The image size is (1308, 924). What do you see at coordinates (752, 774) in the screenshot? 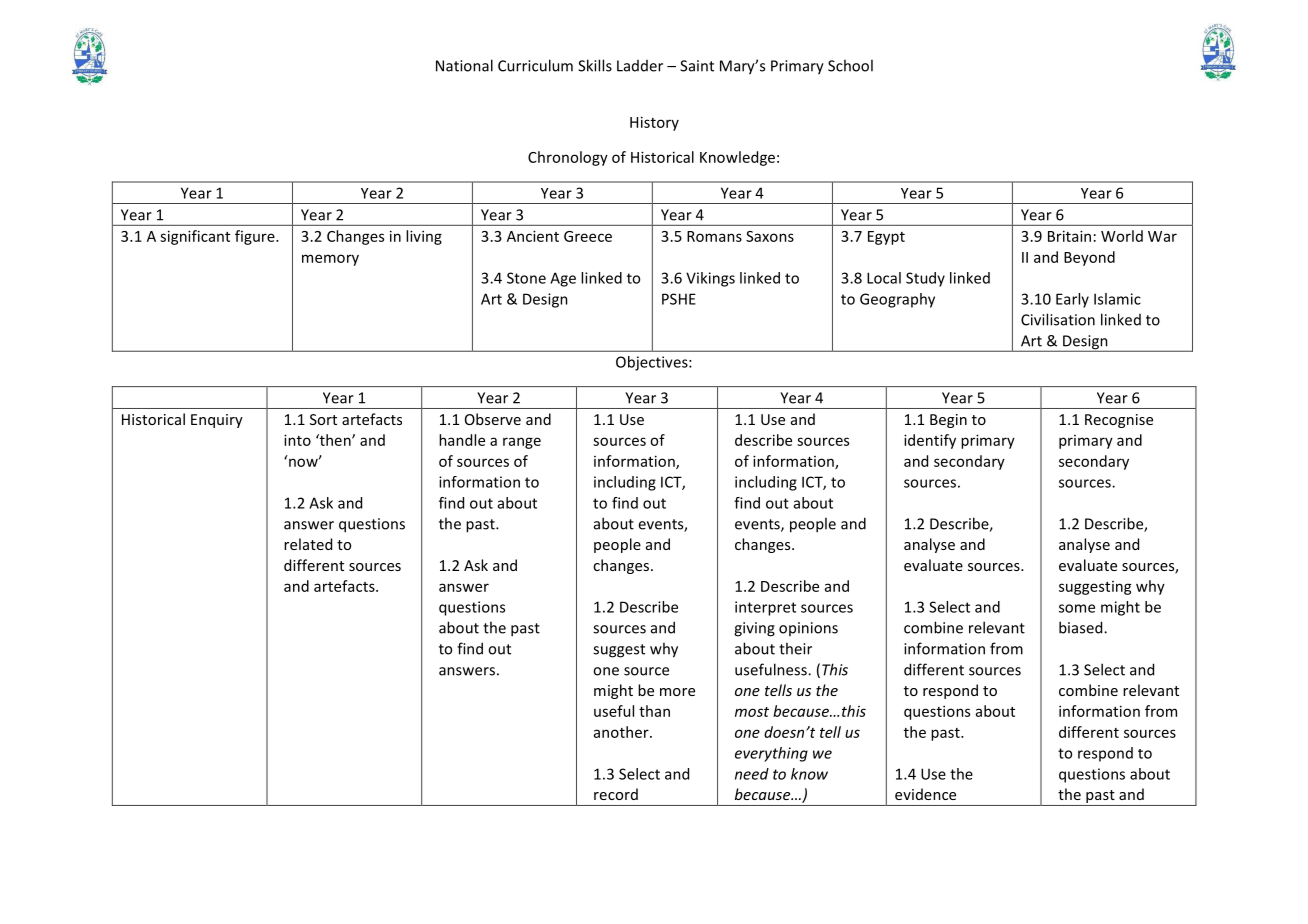
I see `need` at bounding box center [752, 774].
